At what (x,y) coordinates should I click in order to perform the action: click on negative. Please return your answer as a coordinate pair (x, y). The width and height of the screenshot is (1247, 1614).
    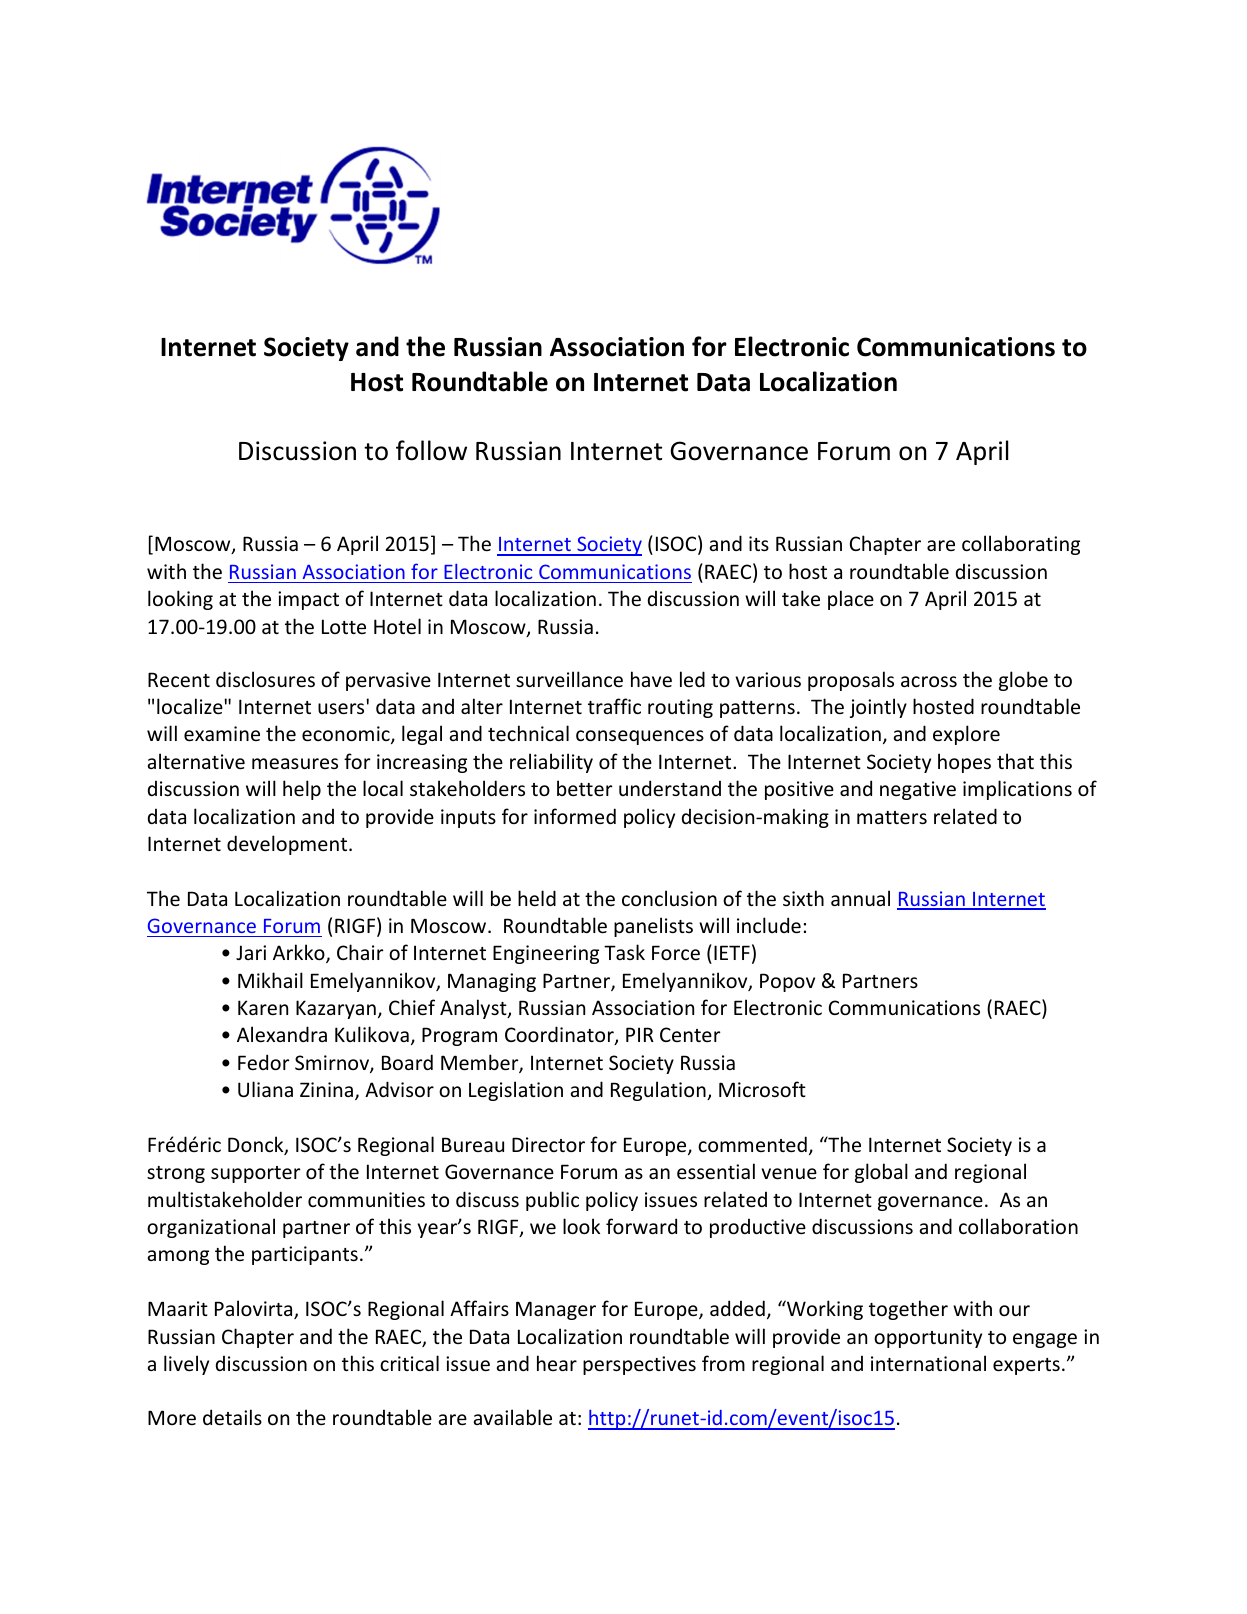
    Looking at the image, I should click on (918, 790).
